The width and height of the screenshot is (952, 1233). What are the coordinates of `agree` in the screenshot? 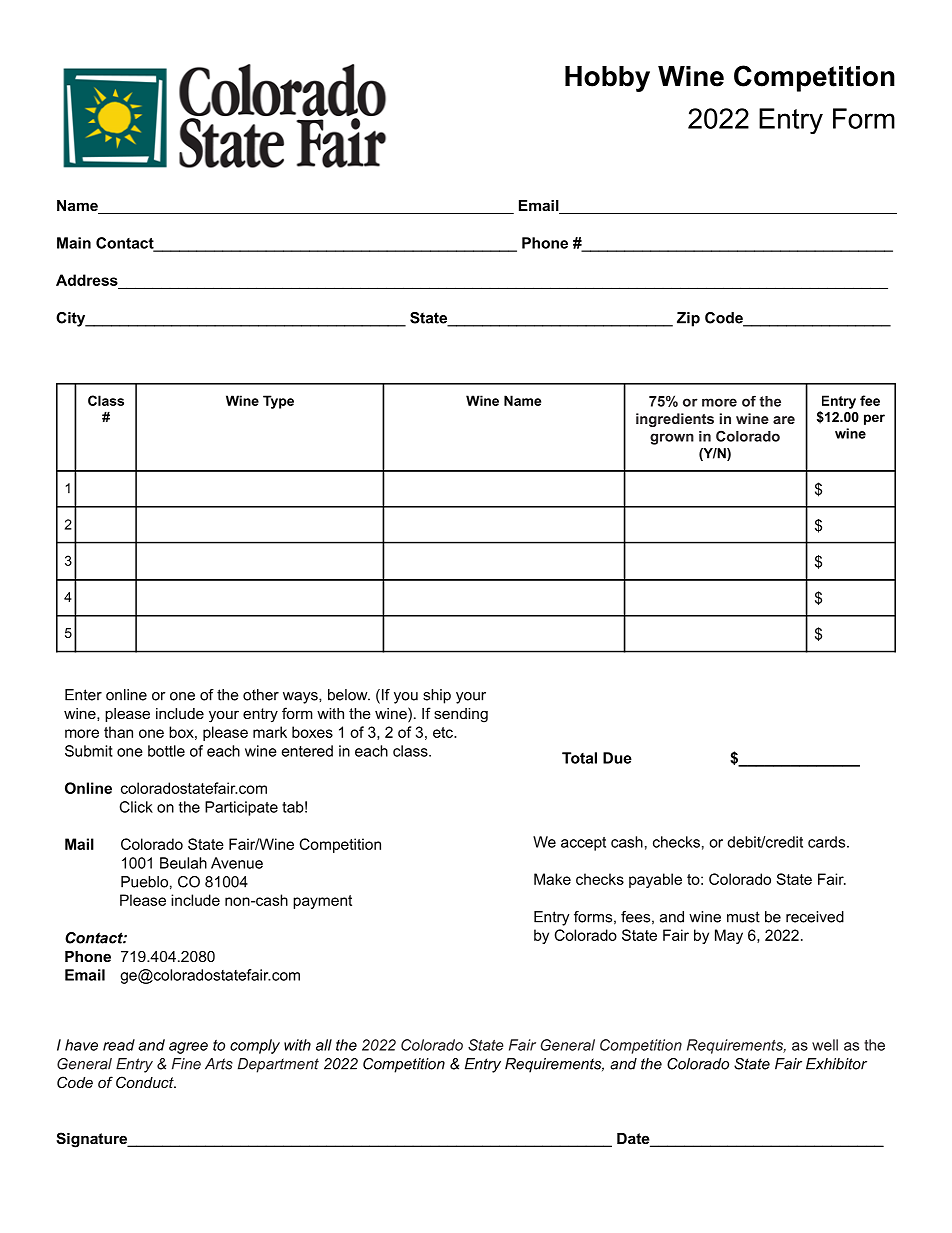 It's located at (188, 1048).
